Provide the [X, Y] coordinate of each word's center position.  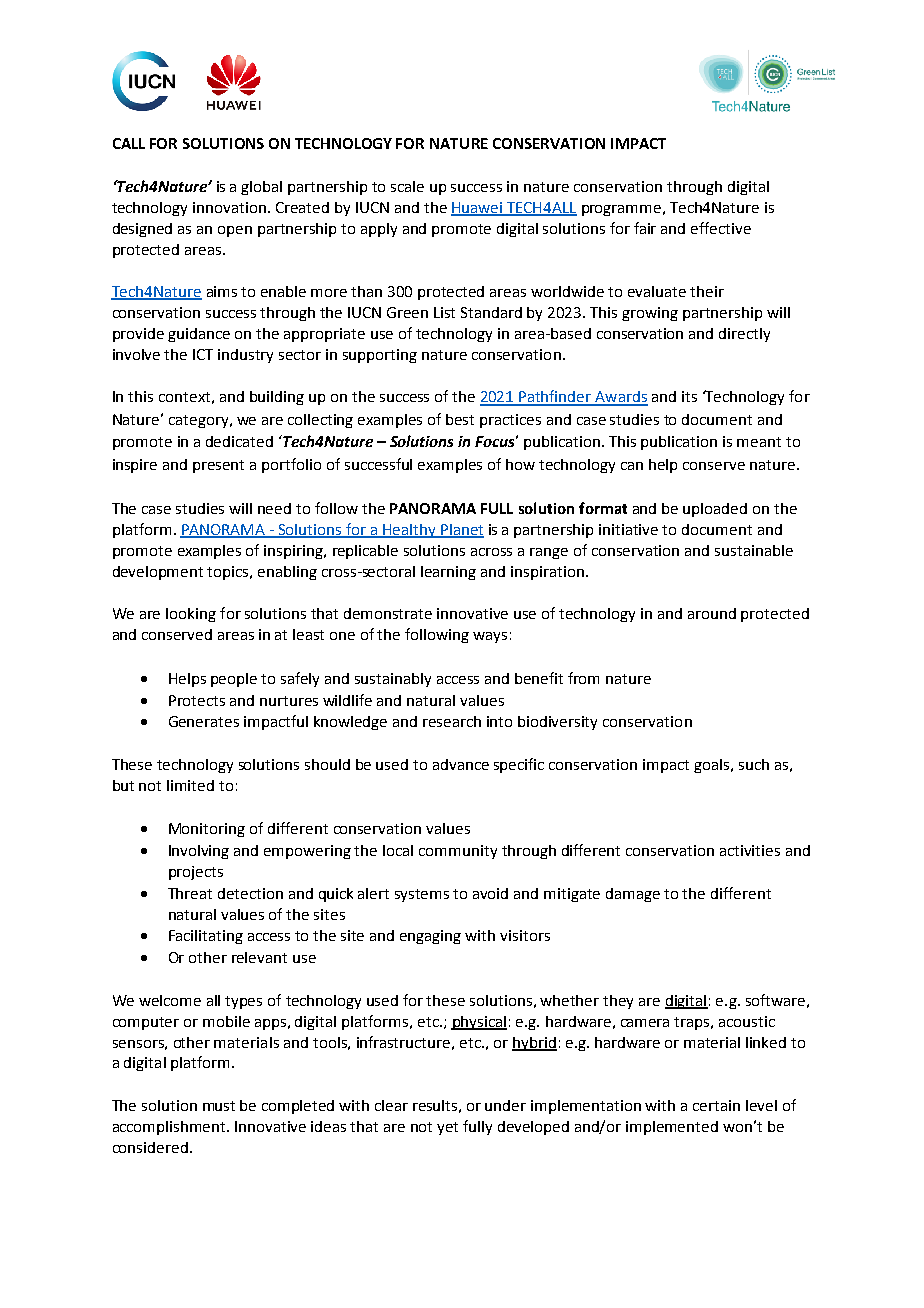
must [219, 1106]
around [712, 613]
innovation [229, 207]
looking [191, 615]
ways [490, 637]
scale [407, 186]
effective [721, 228]
